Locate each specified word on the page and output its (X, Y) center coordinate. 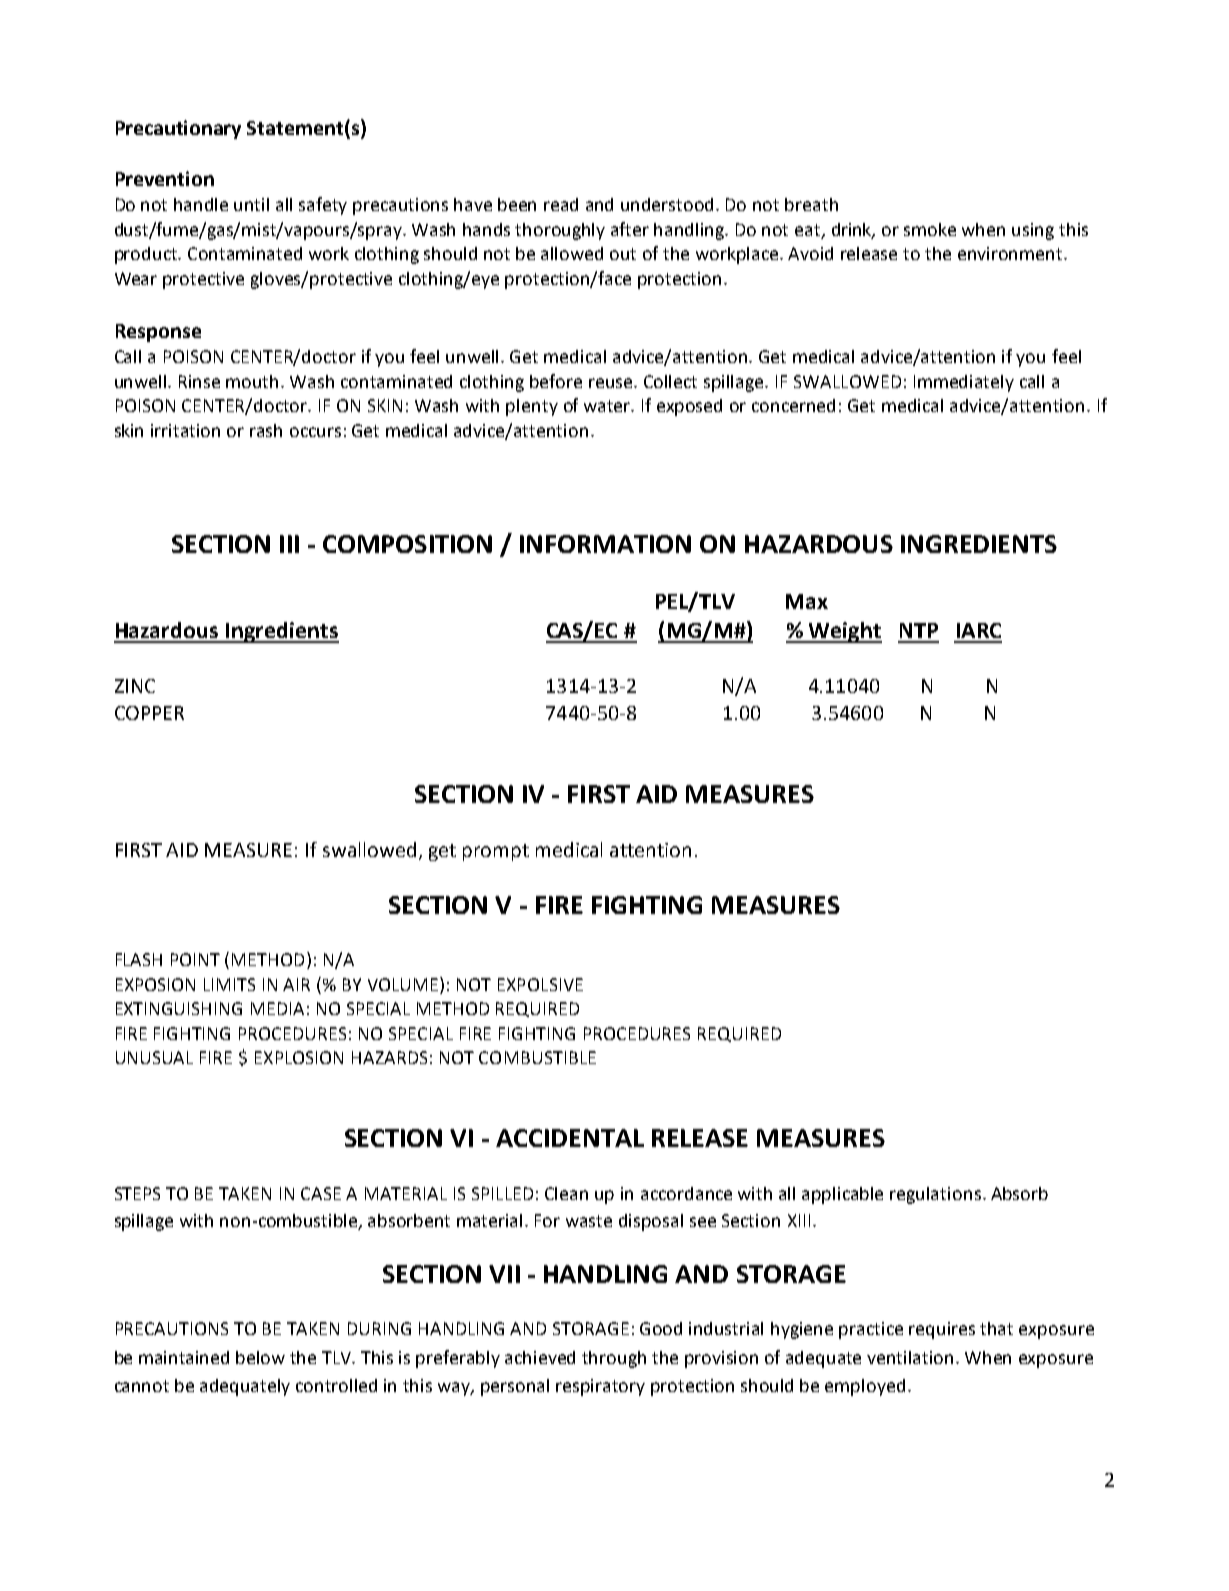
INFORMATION (605, 544)
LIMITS (229, 984)
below (260, 1357)
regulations (935, 1195)
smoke (930, 229)
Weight (844, 632)
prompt (496, 852)
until (251, 204)
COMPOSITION (407, 544)
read (561, 204)
